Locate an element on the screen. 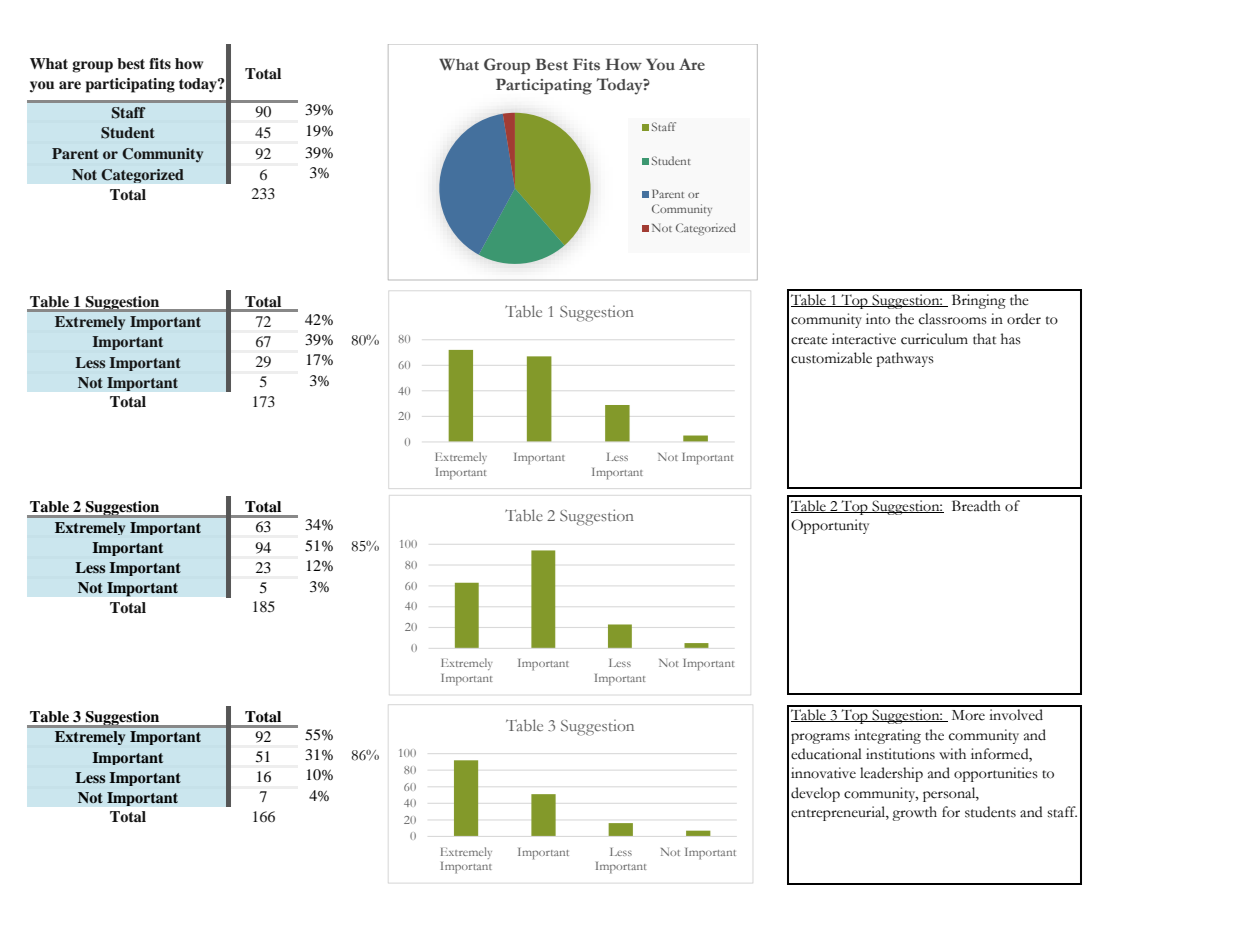 The image size is (1233, 952). curriculum is located at coordinates (934, 339).
